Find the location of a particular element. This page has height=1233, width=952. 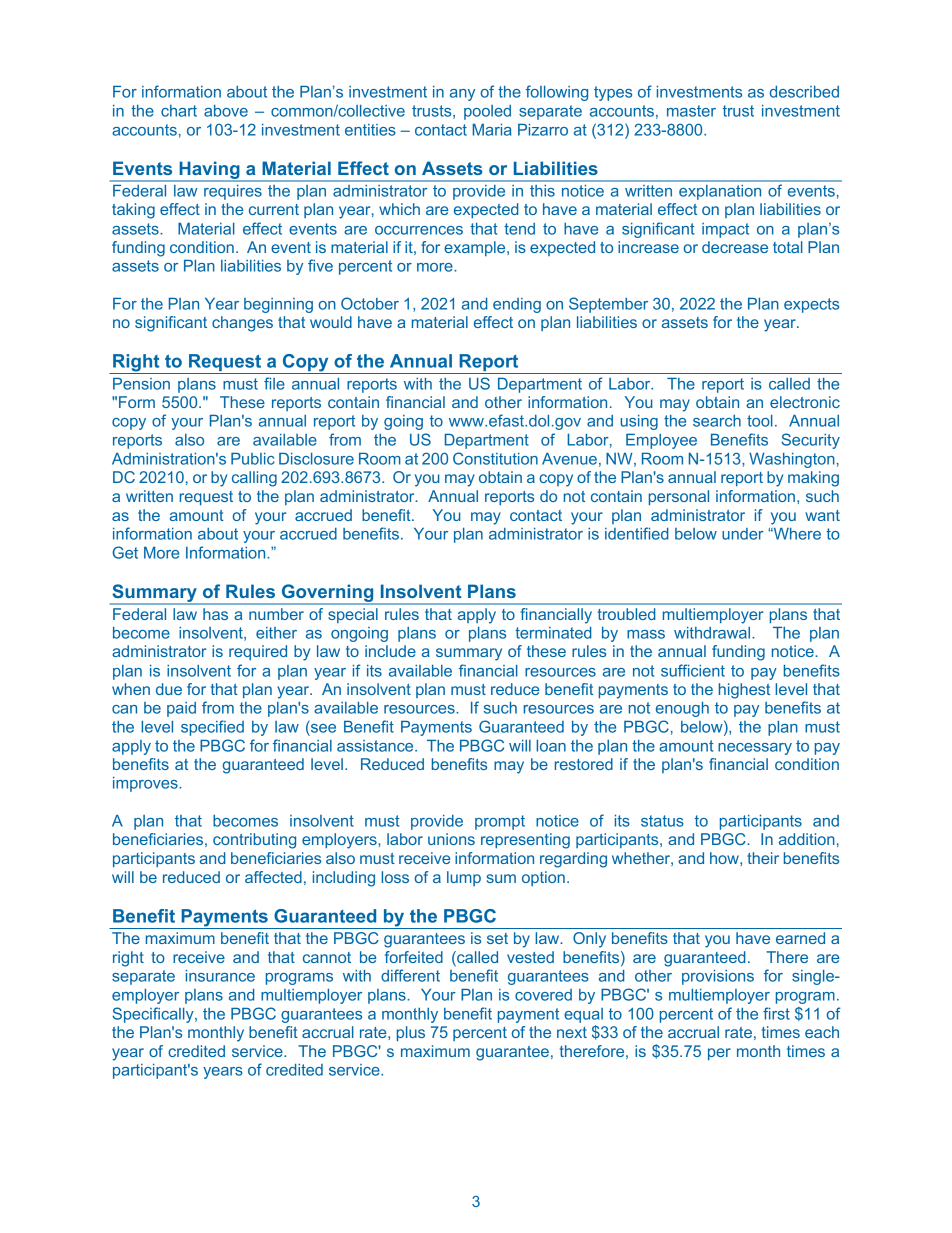

insurance is located at coordinates (220, 976).
